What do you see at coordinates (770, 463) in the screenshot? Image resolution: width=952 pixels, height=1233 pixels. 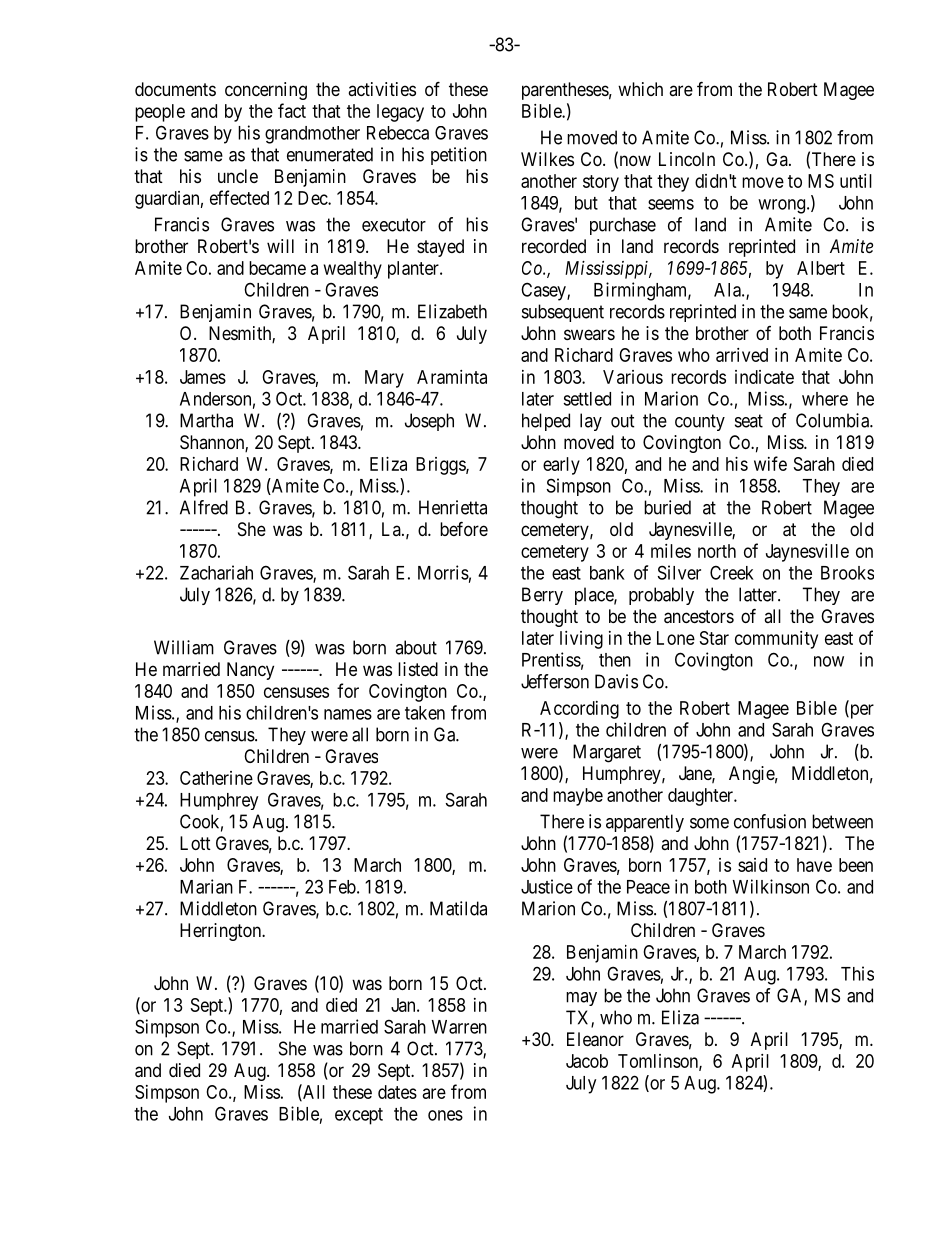 I see `wife` at bounding box center [770, 463].
